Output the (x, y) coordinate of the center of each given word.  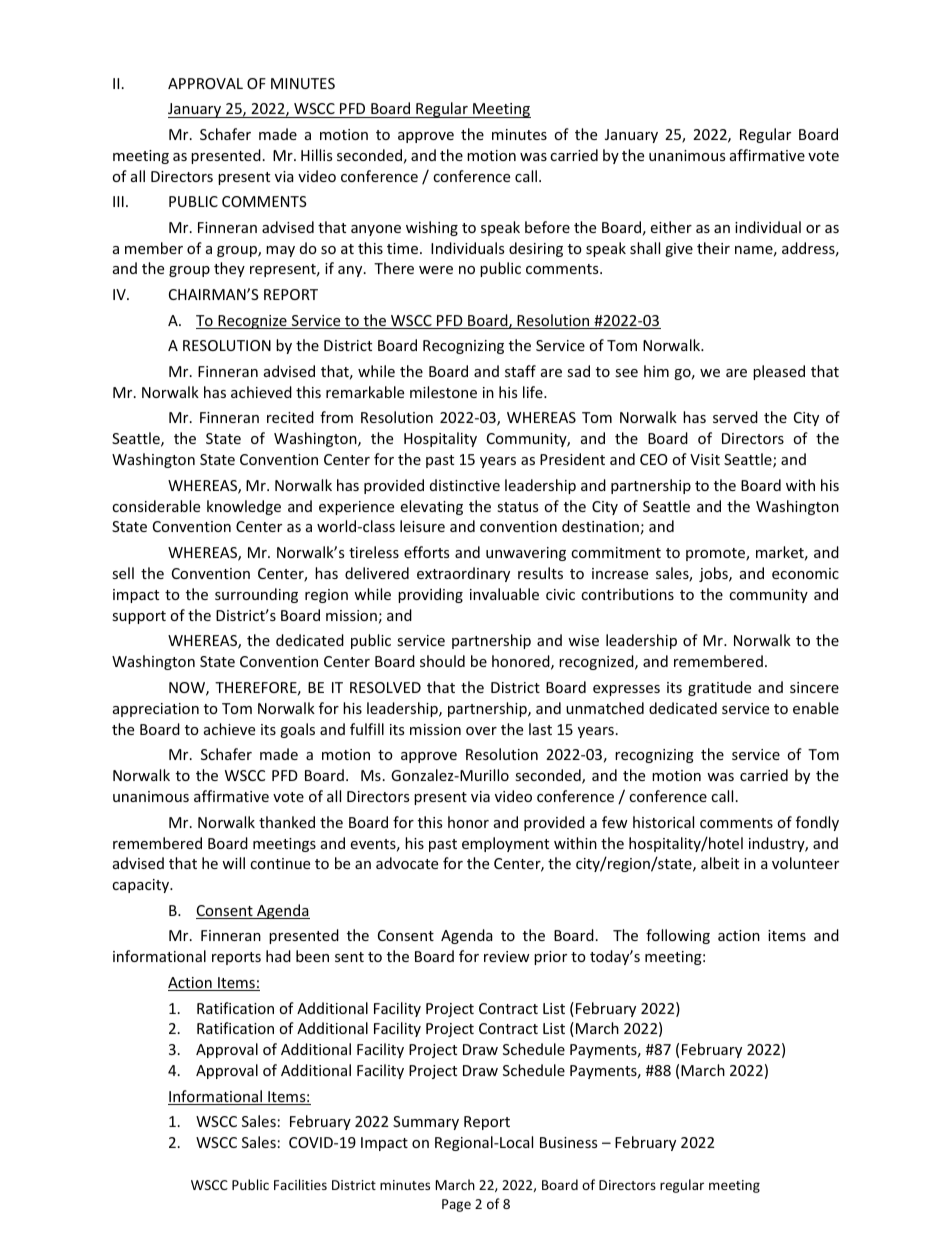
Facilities (300, 1184)
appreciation (156, 710)
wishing (432, 228)
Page (456, 1205)
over (481, 731)
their (713, 248)
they (229, 269)
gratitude (719, 688)
